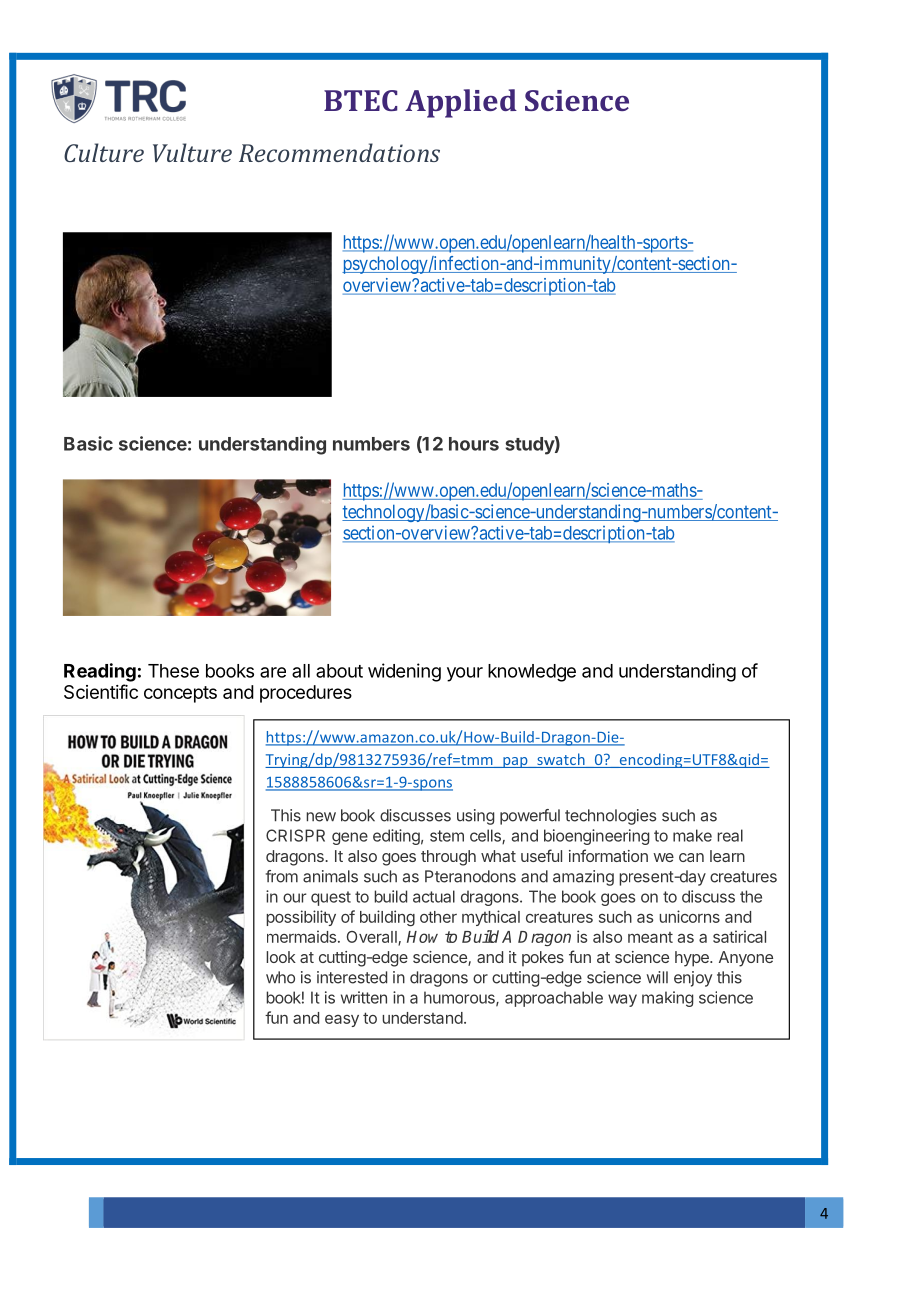  I want to click on Applied, so click(461, 103).
